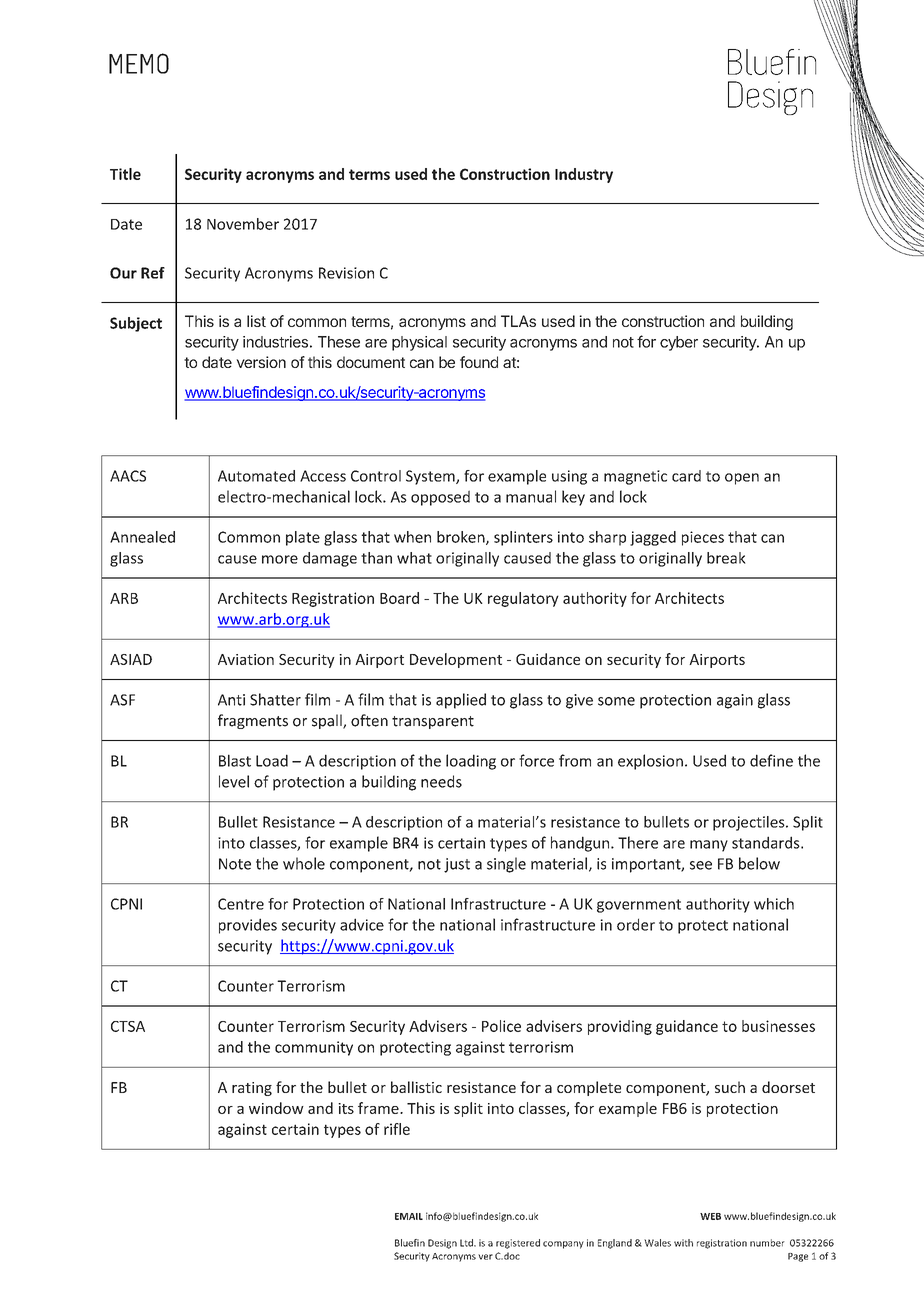  I want to click on just, so click(457, 865).
